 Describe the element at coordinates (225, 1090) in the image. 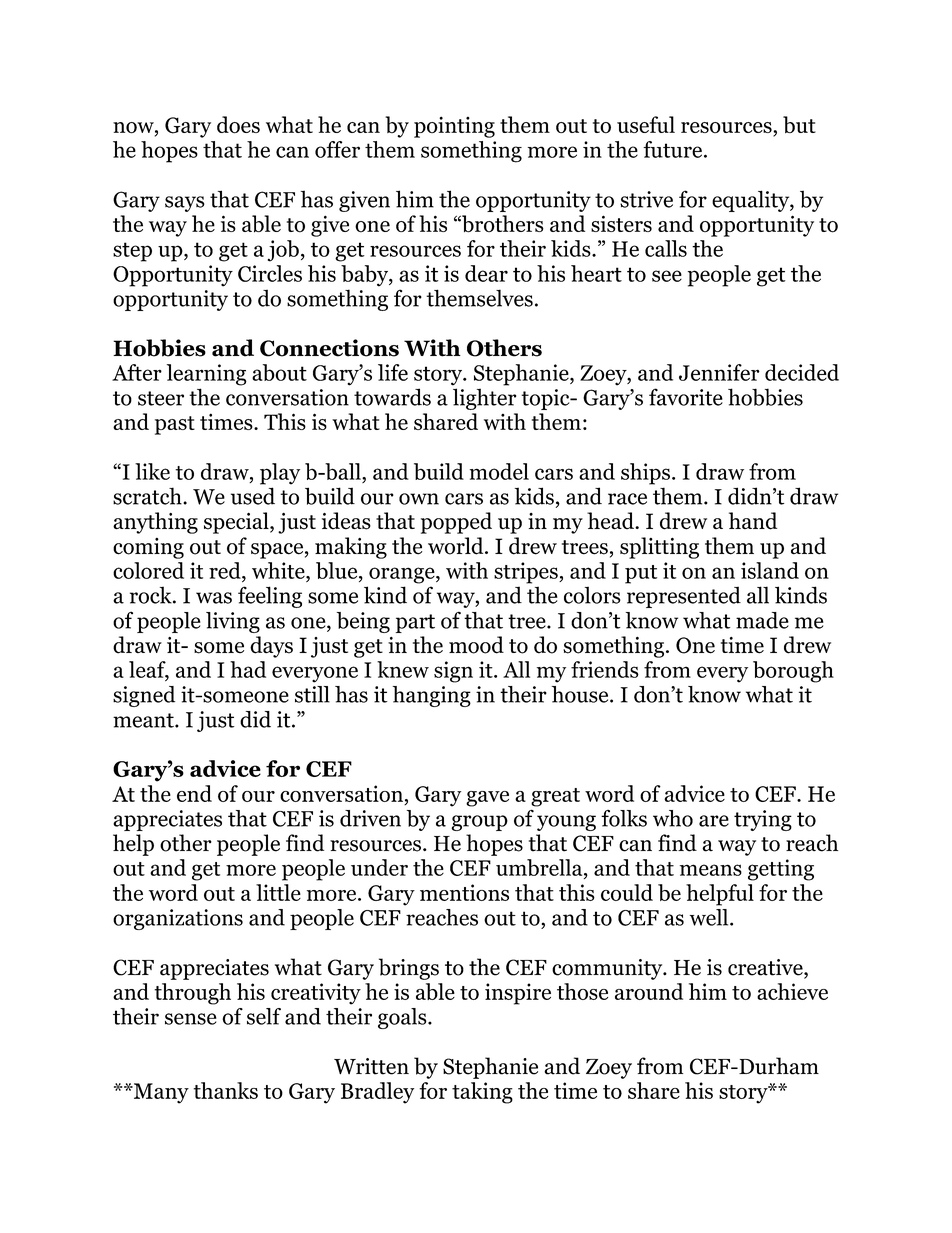

I see `thanks` at that location.
